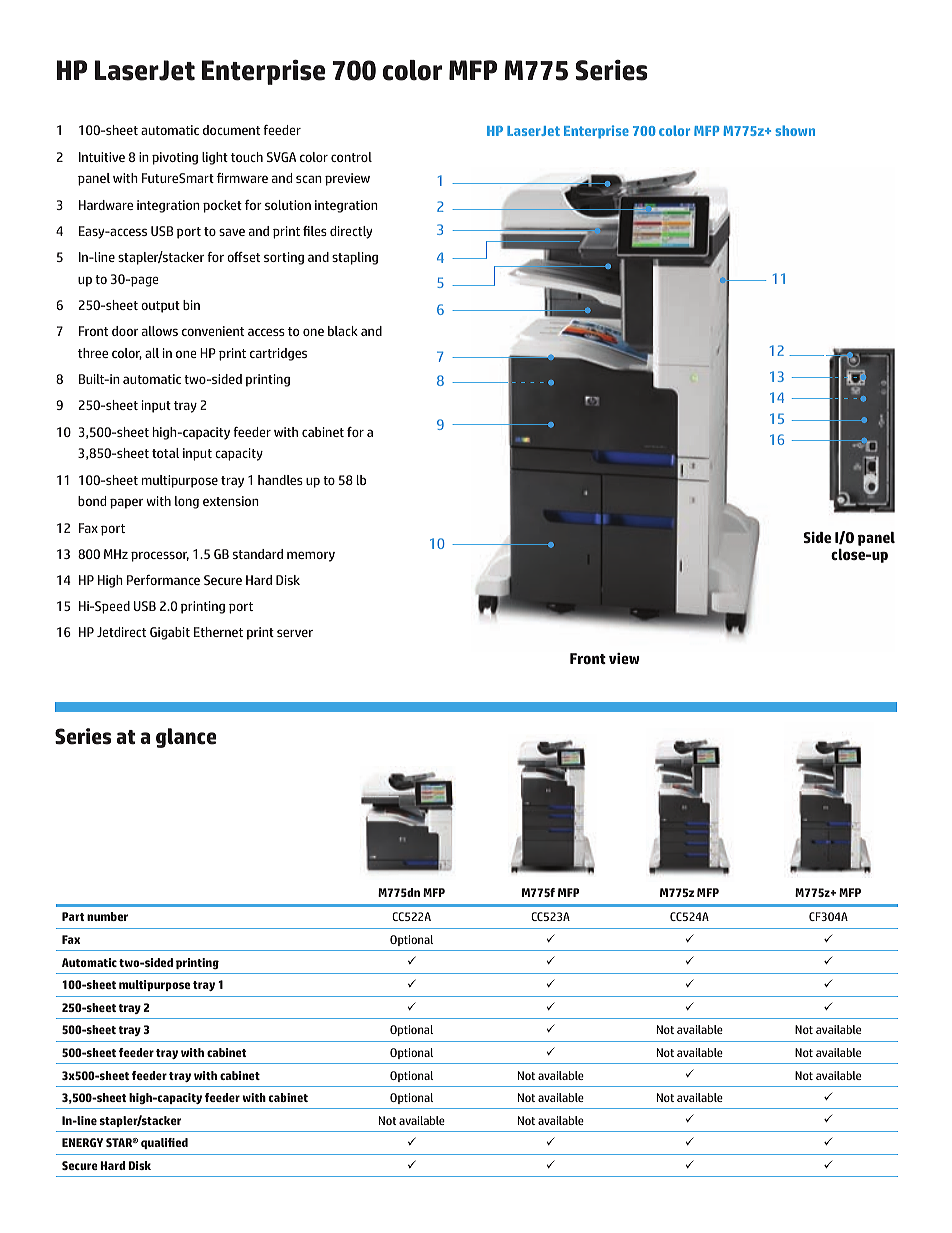 Image resolution: width=952 pixels, height=1233 pixels. I want to click on control, so click(351, 157).
